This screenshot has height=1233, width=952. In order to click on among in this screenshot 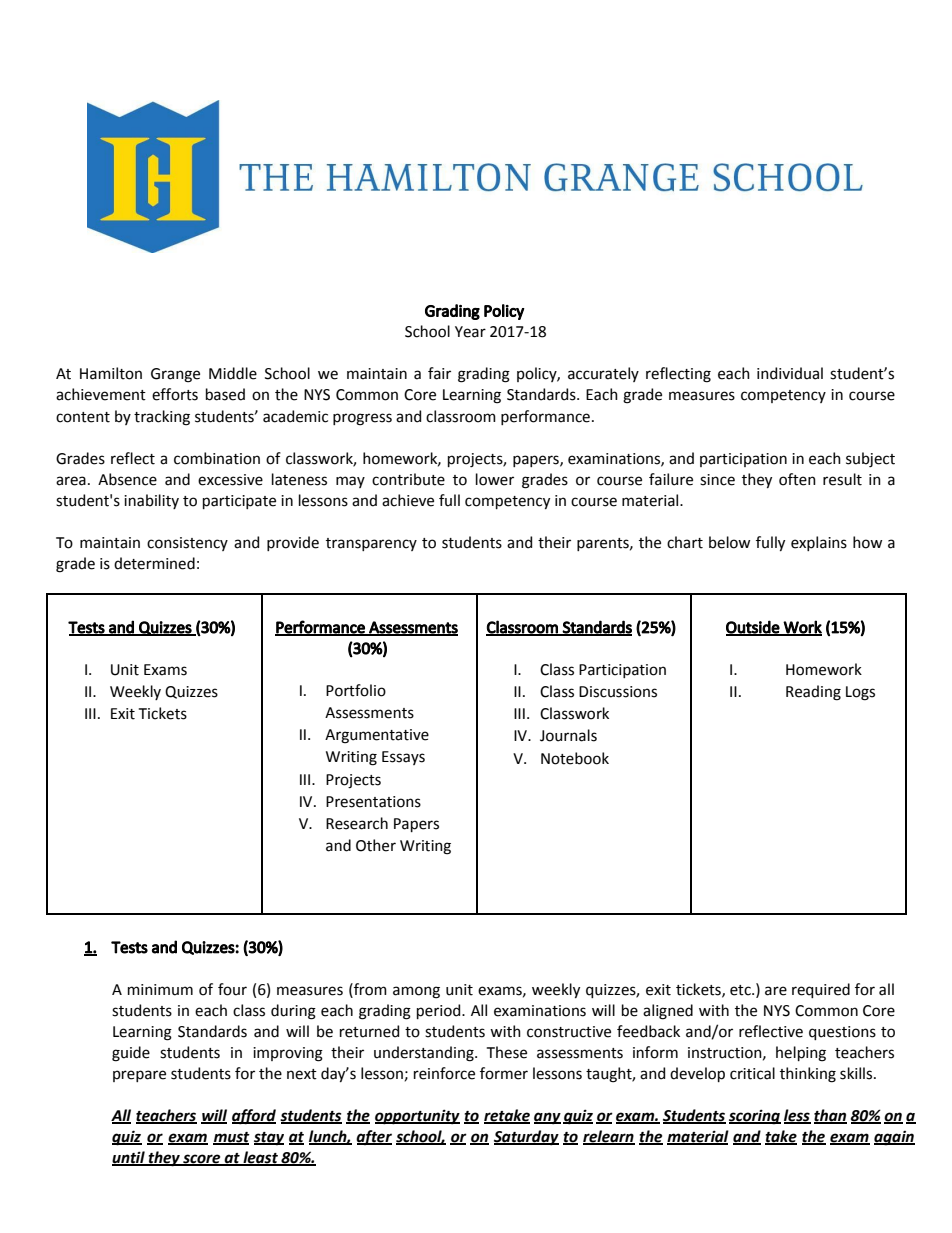, I will do `click(416, 992)`.
